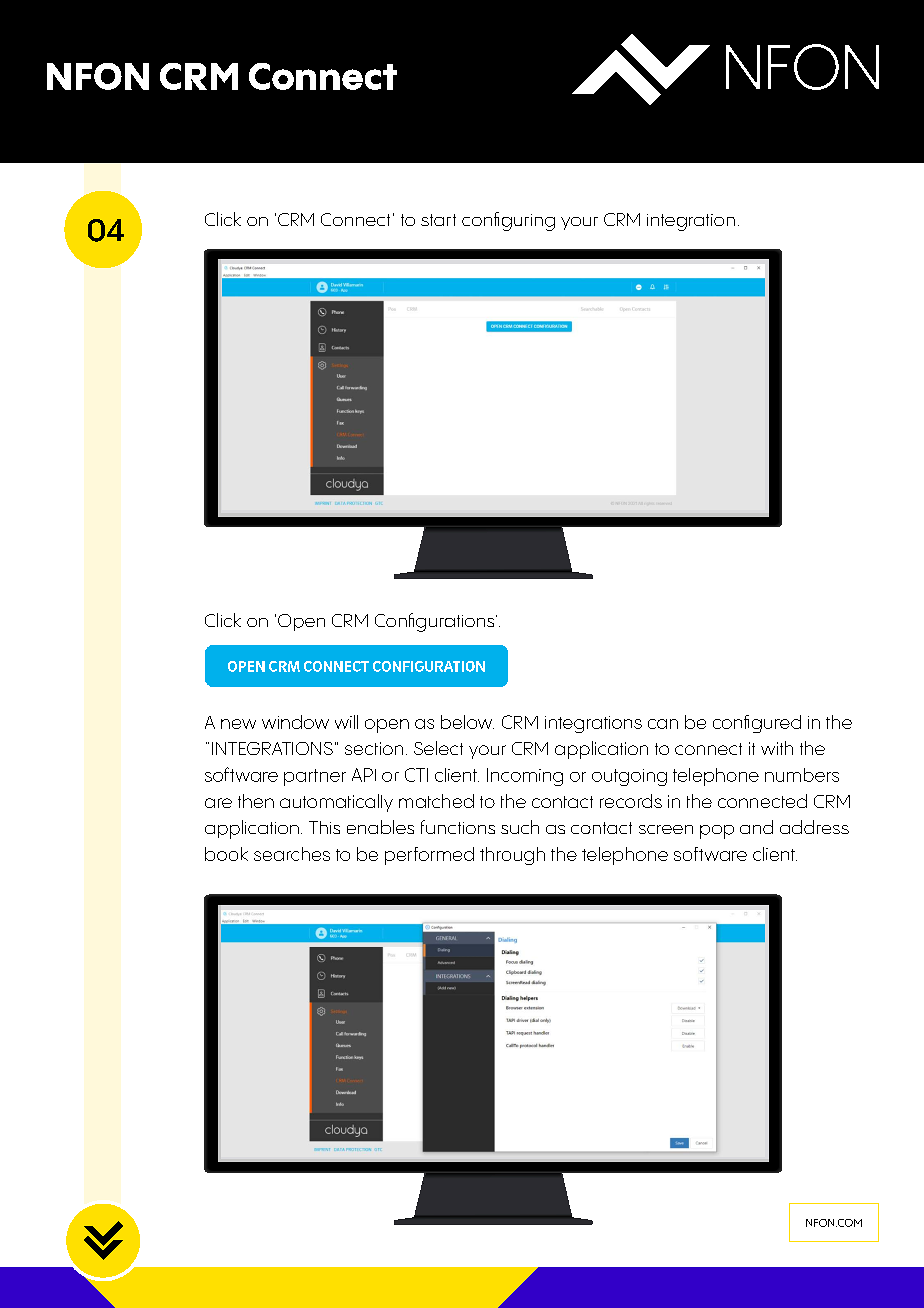 This screenshot has height=1308, width=924. What do you see at coordinates (757, 724) in the screenshot?
I see `configured` at bounding box center [757, 724].
